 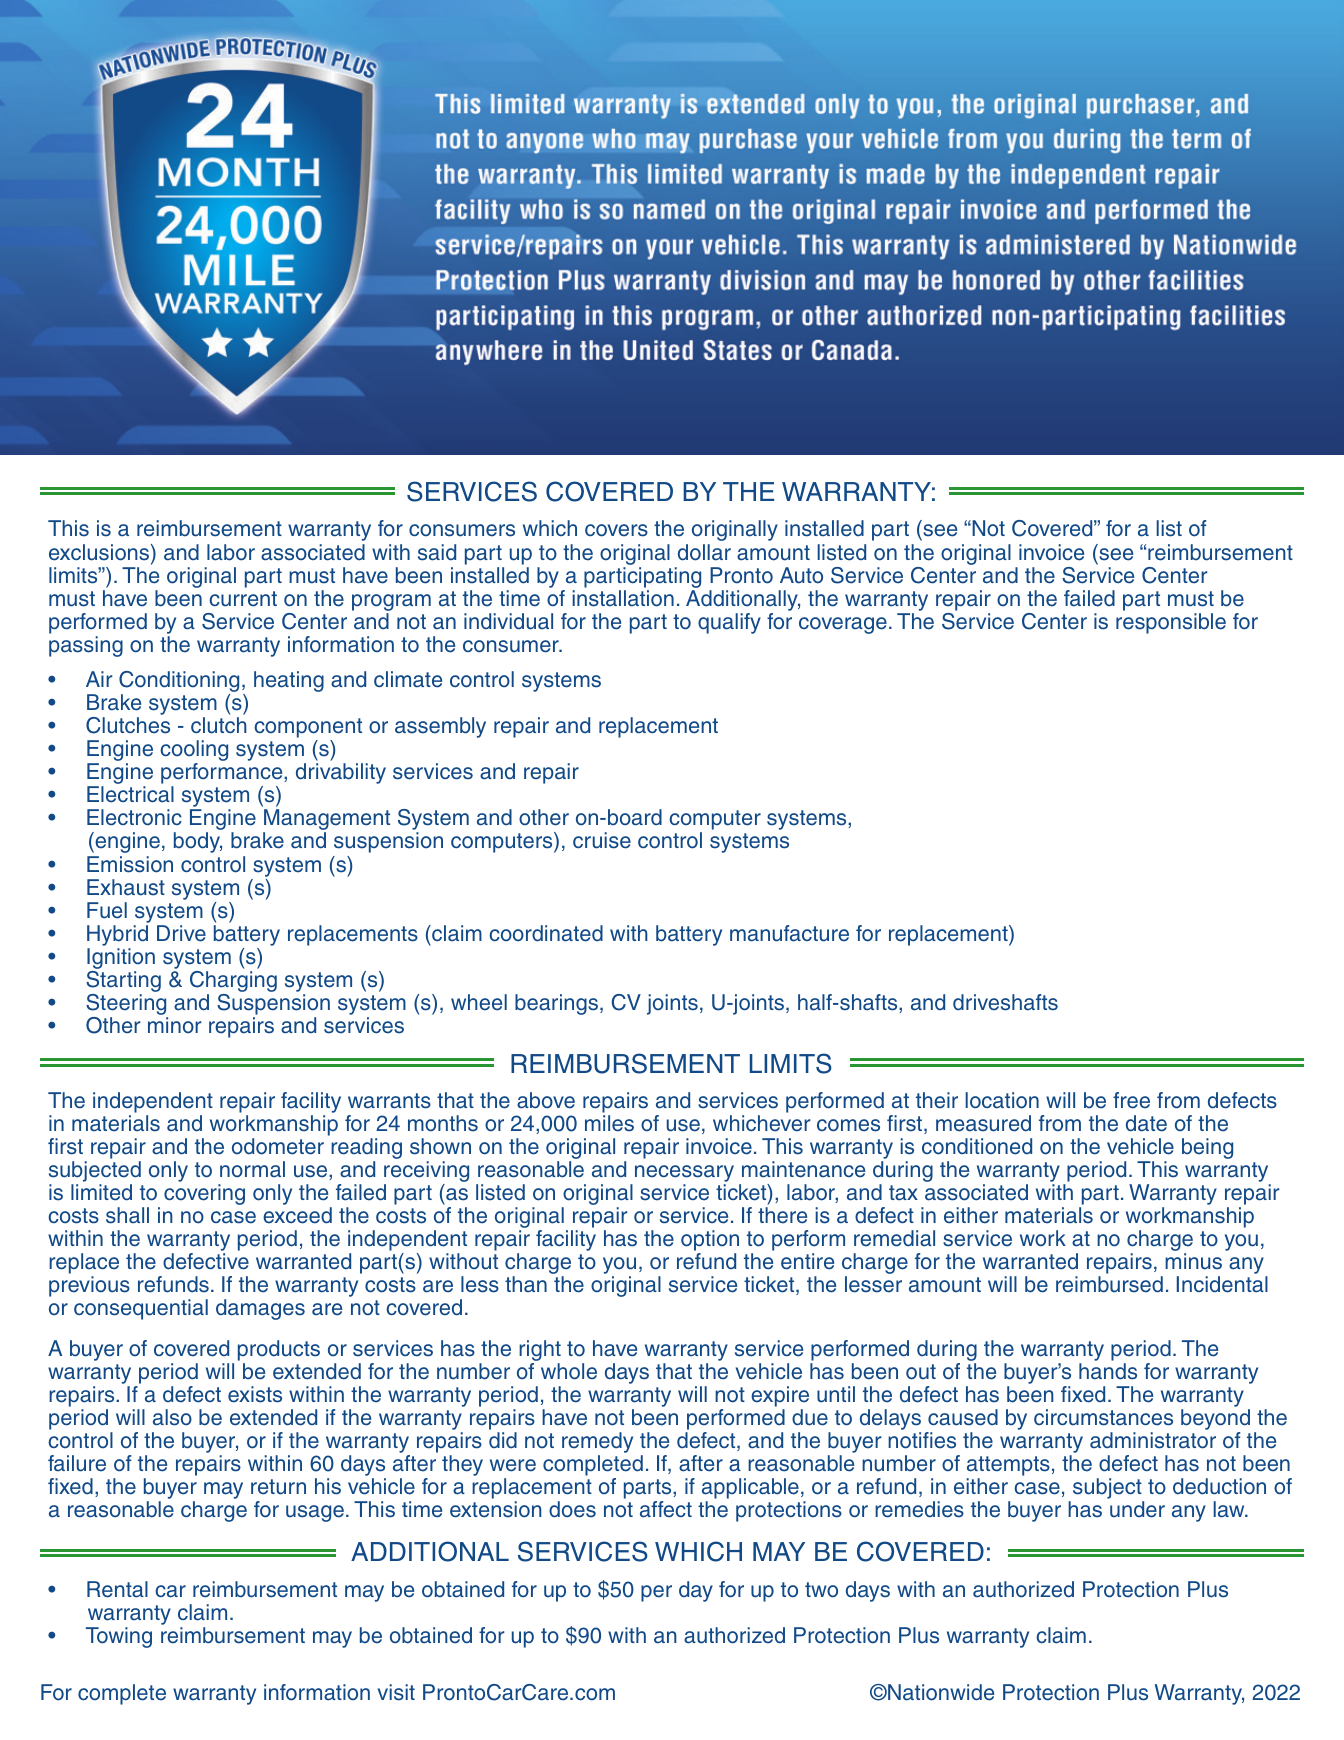 I want to click on miles, so click(x=609, y=1123).
